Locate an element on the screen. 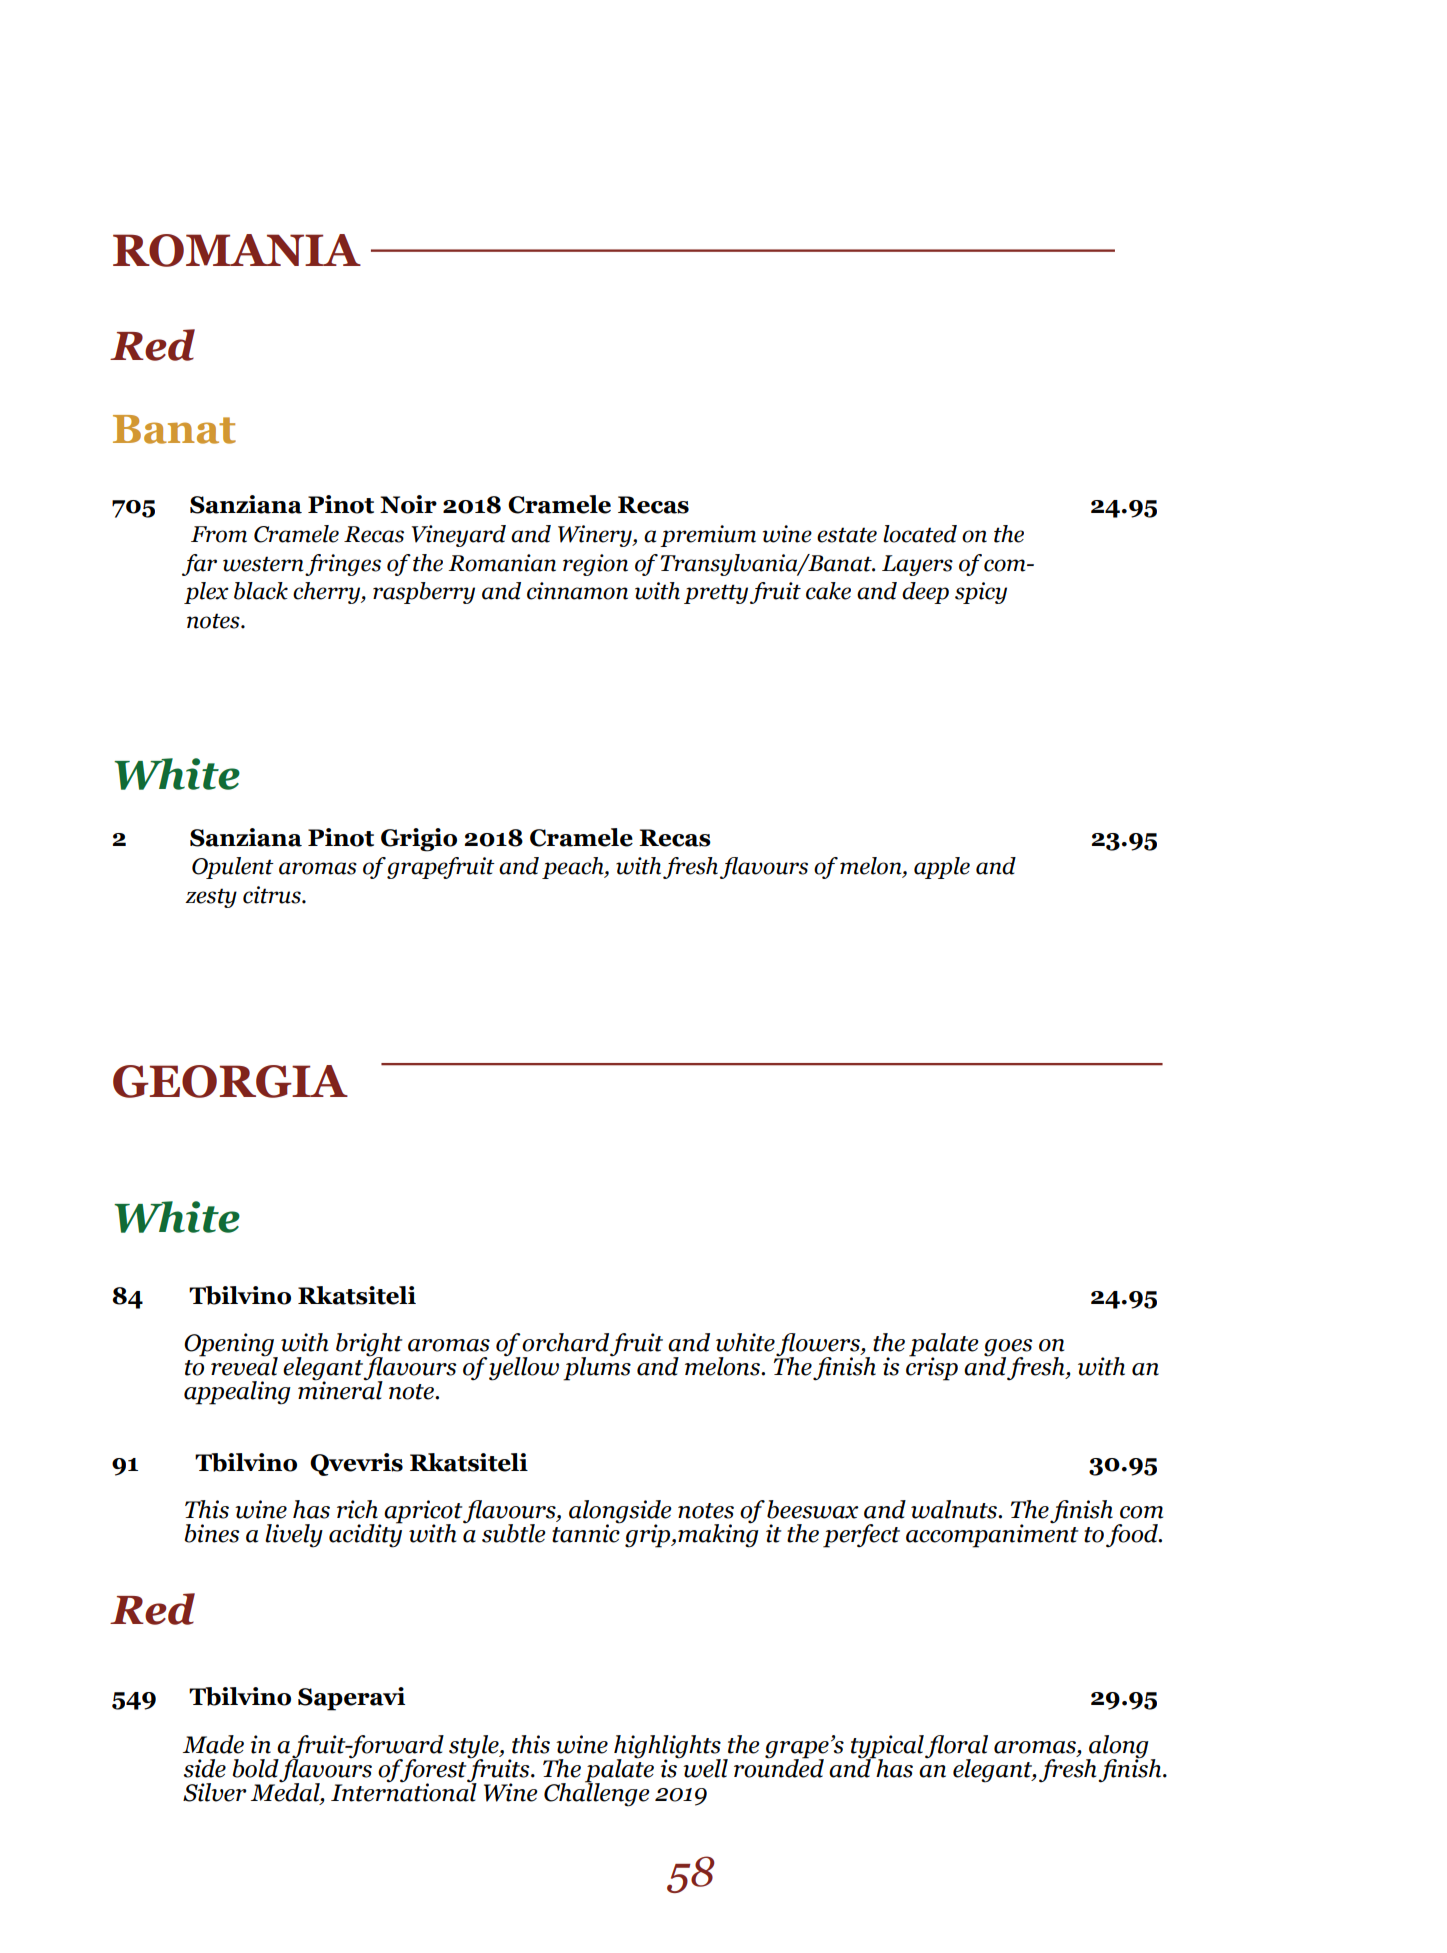 The image size is (1447, 1953). apple is located at coordinates (942, 868).
